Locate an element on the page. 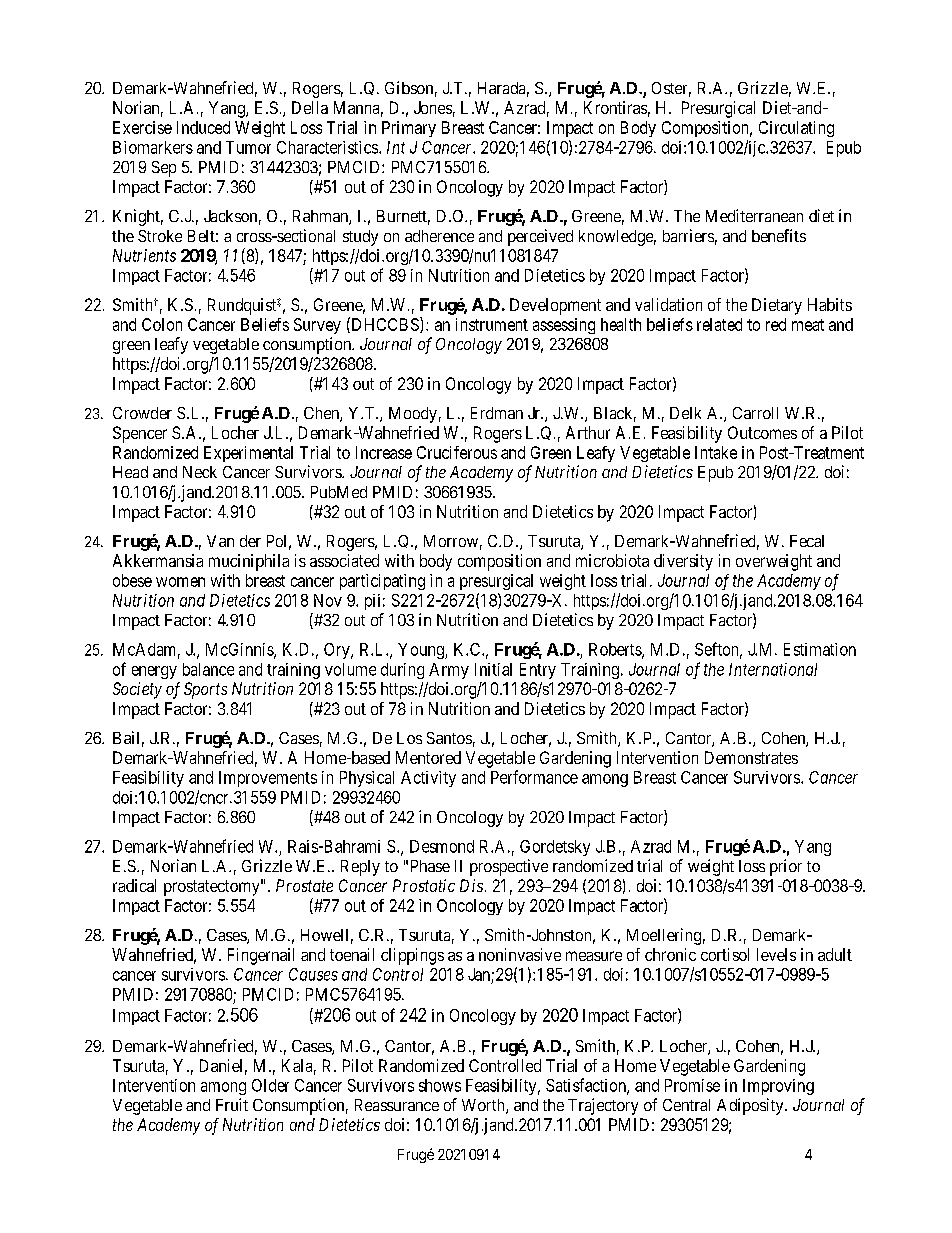 The width and height of the image is (952, 1233). Tumor is located at coordinates (248, 147).
